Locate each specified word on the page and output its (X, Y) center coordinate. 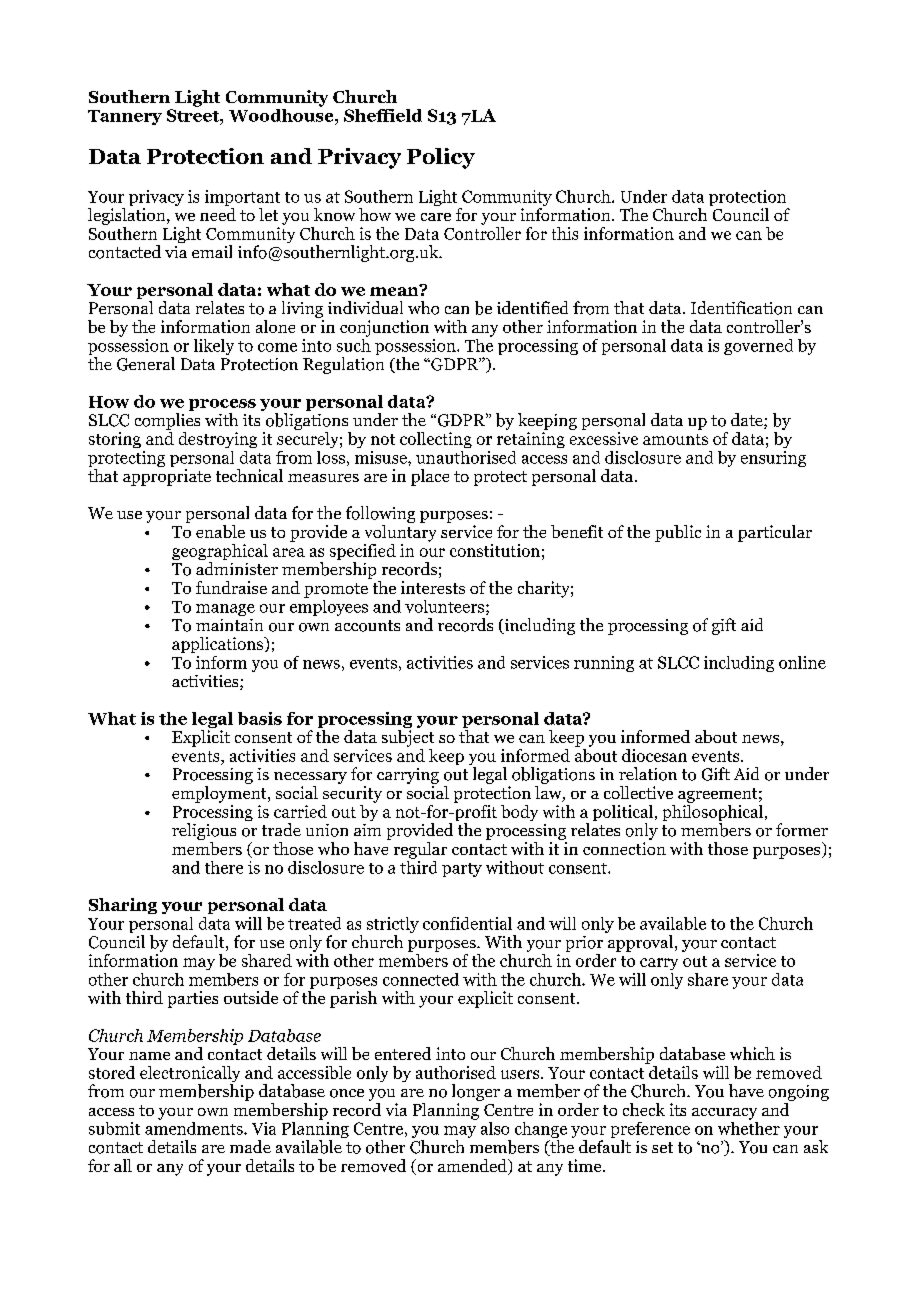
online (802, 662)
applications (219, 645)
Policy (441, 158)
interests (433, 587)
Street (194, 115)
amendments (195, 1127)
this (565, 233)
